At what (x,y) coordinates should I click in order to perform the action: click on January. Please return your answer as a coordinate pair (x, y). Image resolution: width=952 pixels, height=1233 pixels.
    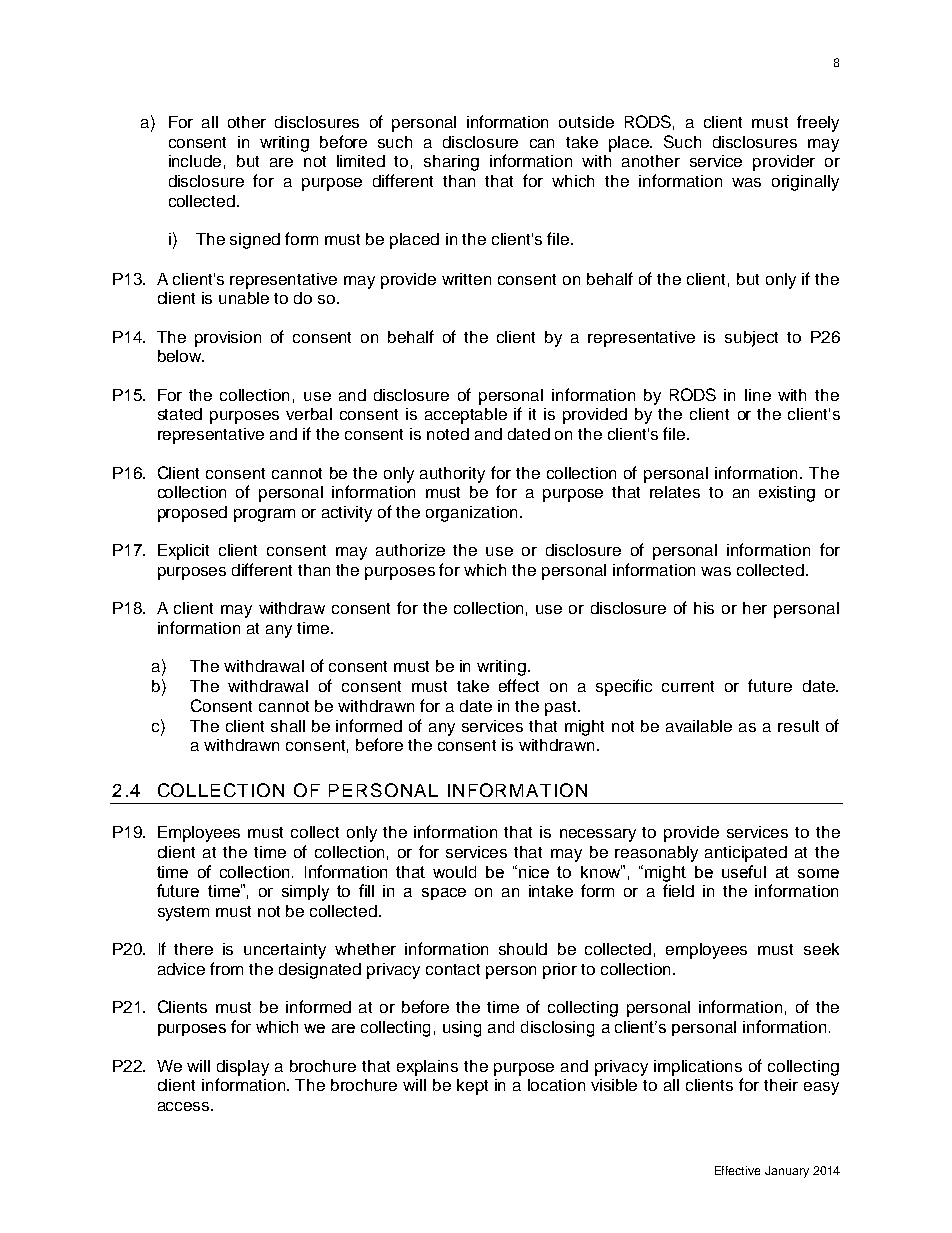
    Looking at the image, I should click on (787, 1172).
